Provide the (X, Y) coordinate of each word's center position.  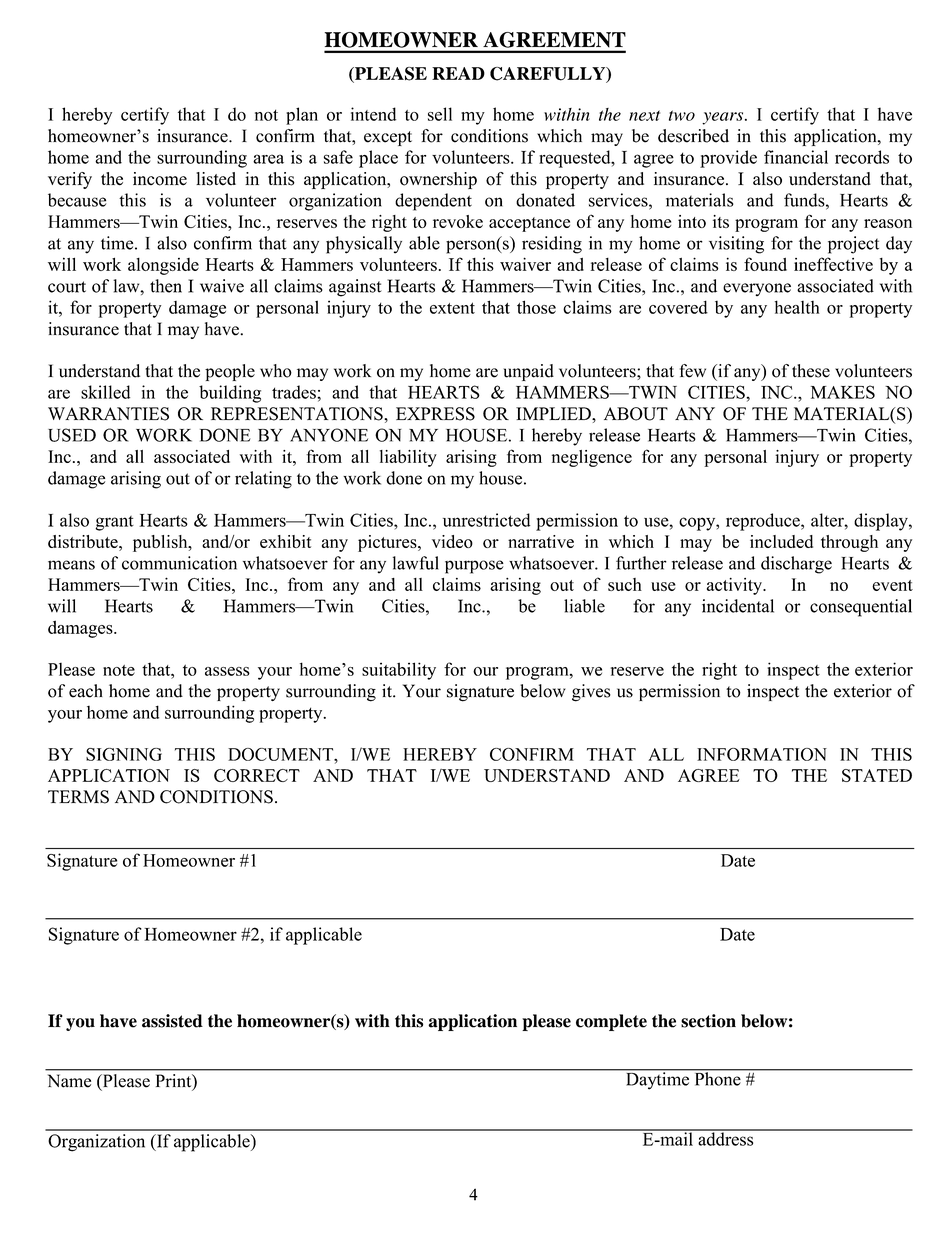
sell (440, 114)
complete (611, 1022)
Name (69, 1081)
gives (591, 693)
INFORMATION (762, 754)
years (724, 118)
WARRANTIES (108, 414)
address (726, 1138)
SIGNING (124, 754)
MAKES (843, 392)
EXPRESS (435, 414)
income (160, 179)
